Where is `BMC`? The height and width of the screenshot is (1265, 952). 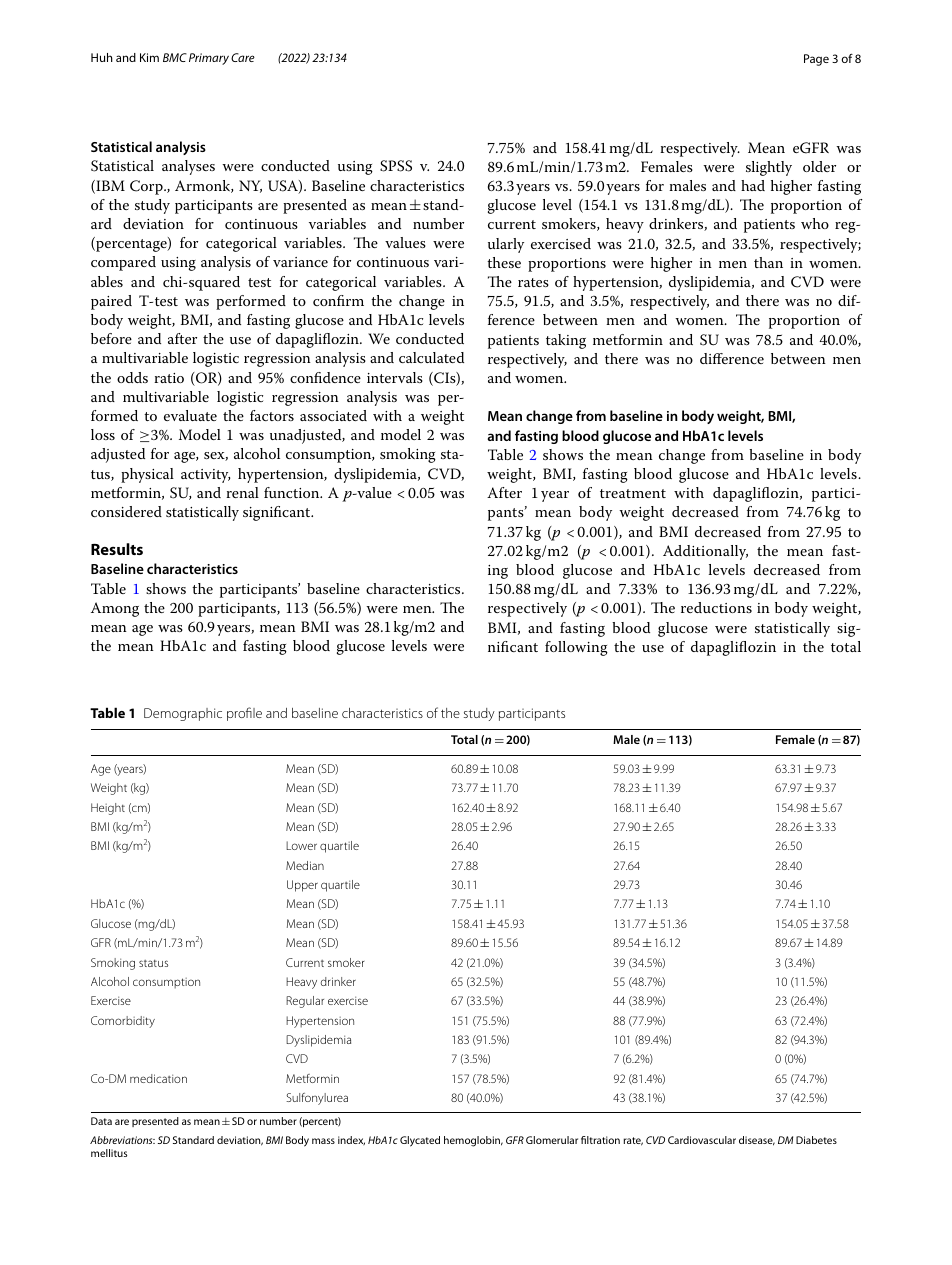
BMC is located at coordinates (175, 57).
